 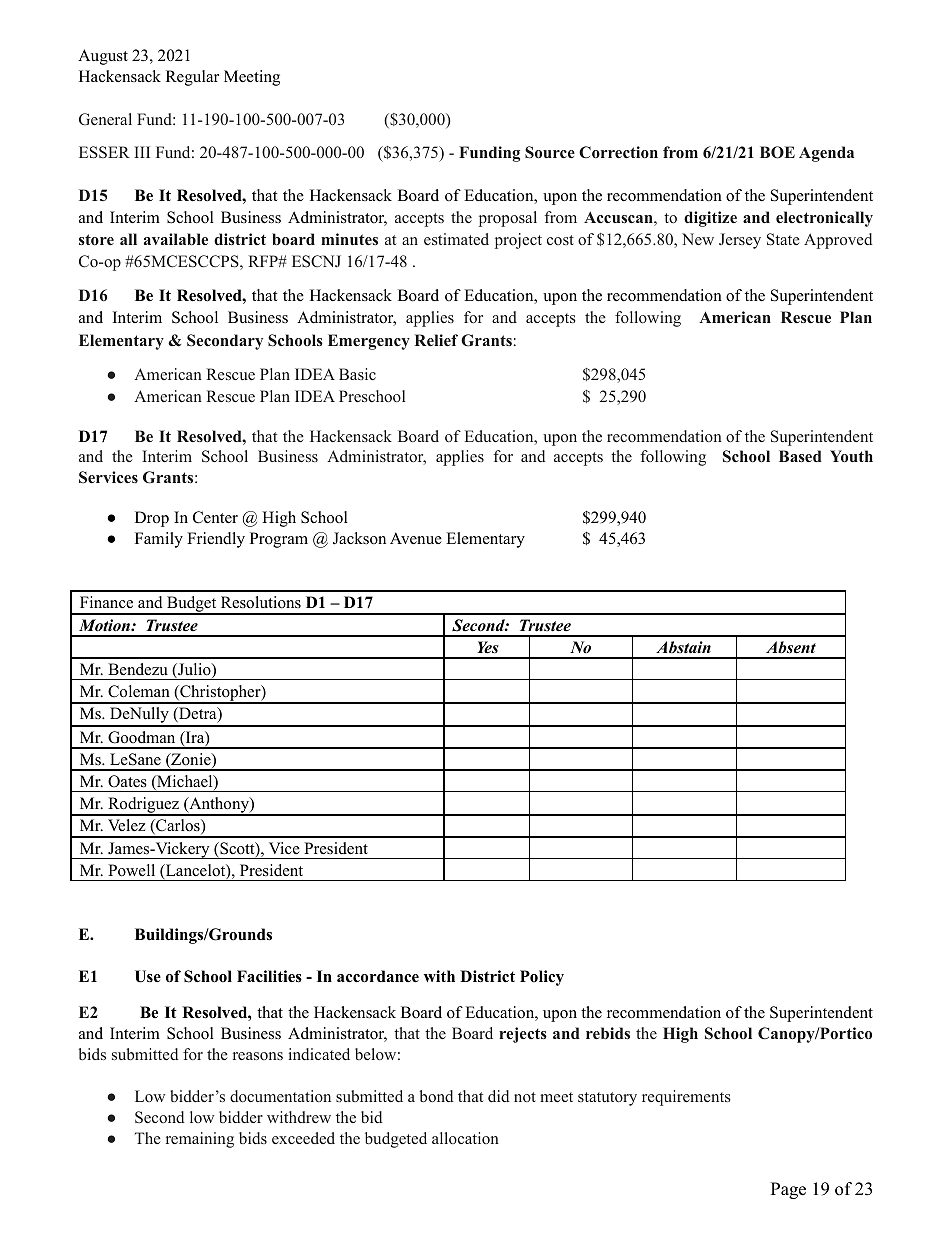 What do you see at coordinates (416, 538) in the image?
I see `Avenue` at bounding box center [416, 538].
